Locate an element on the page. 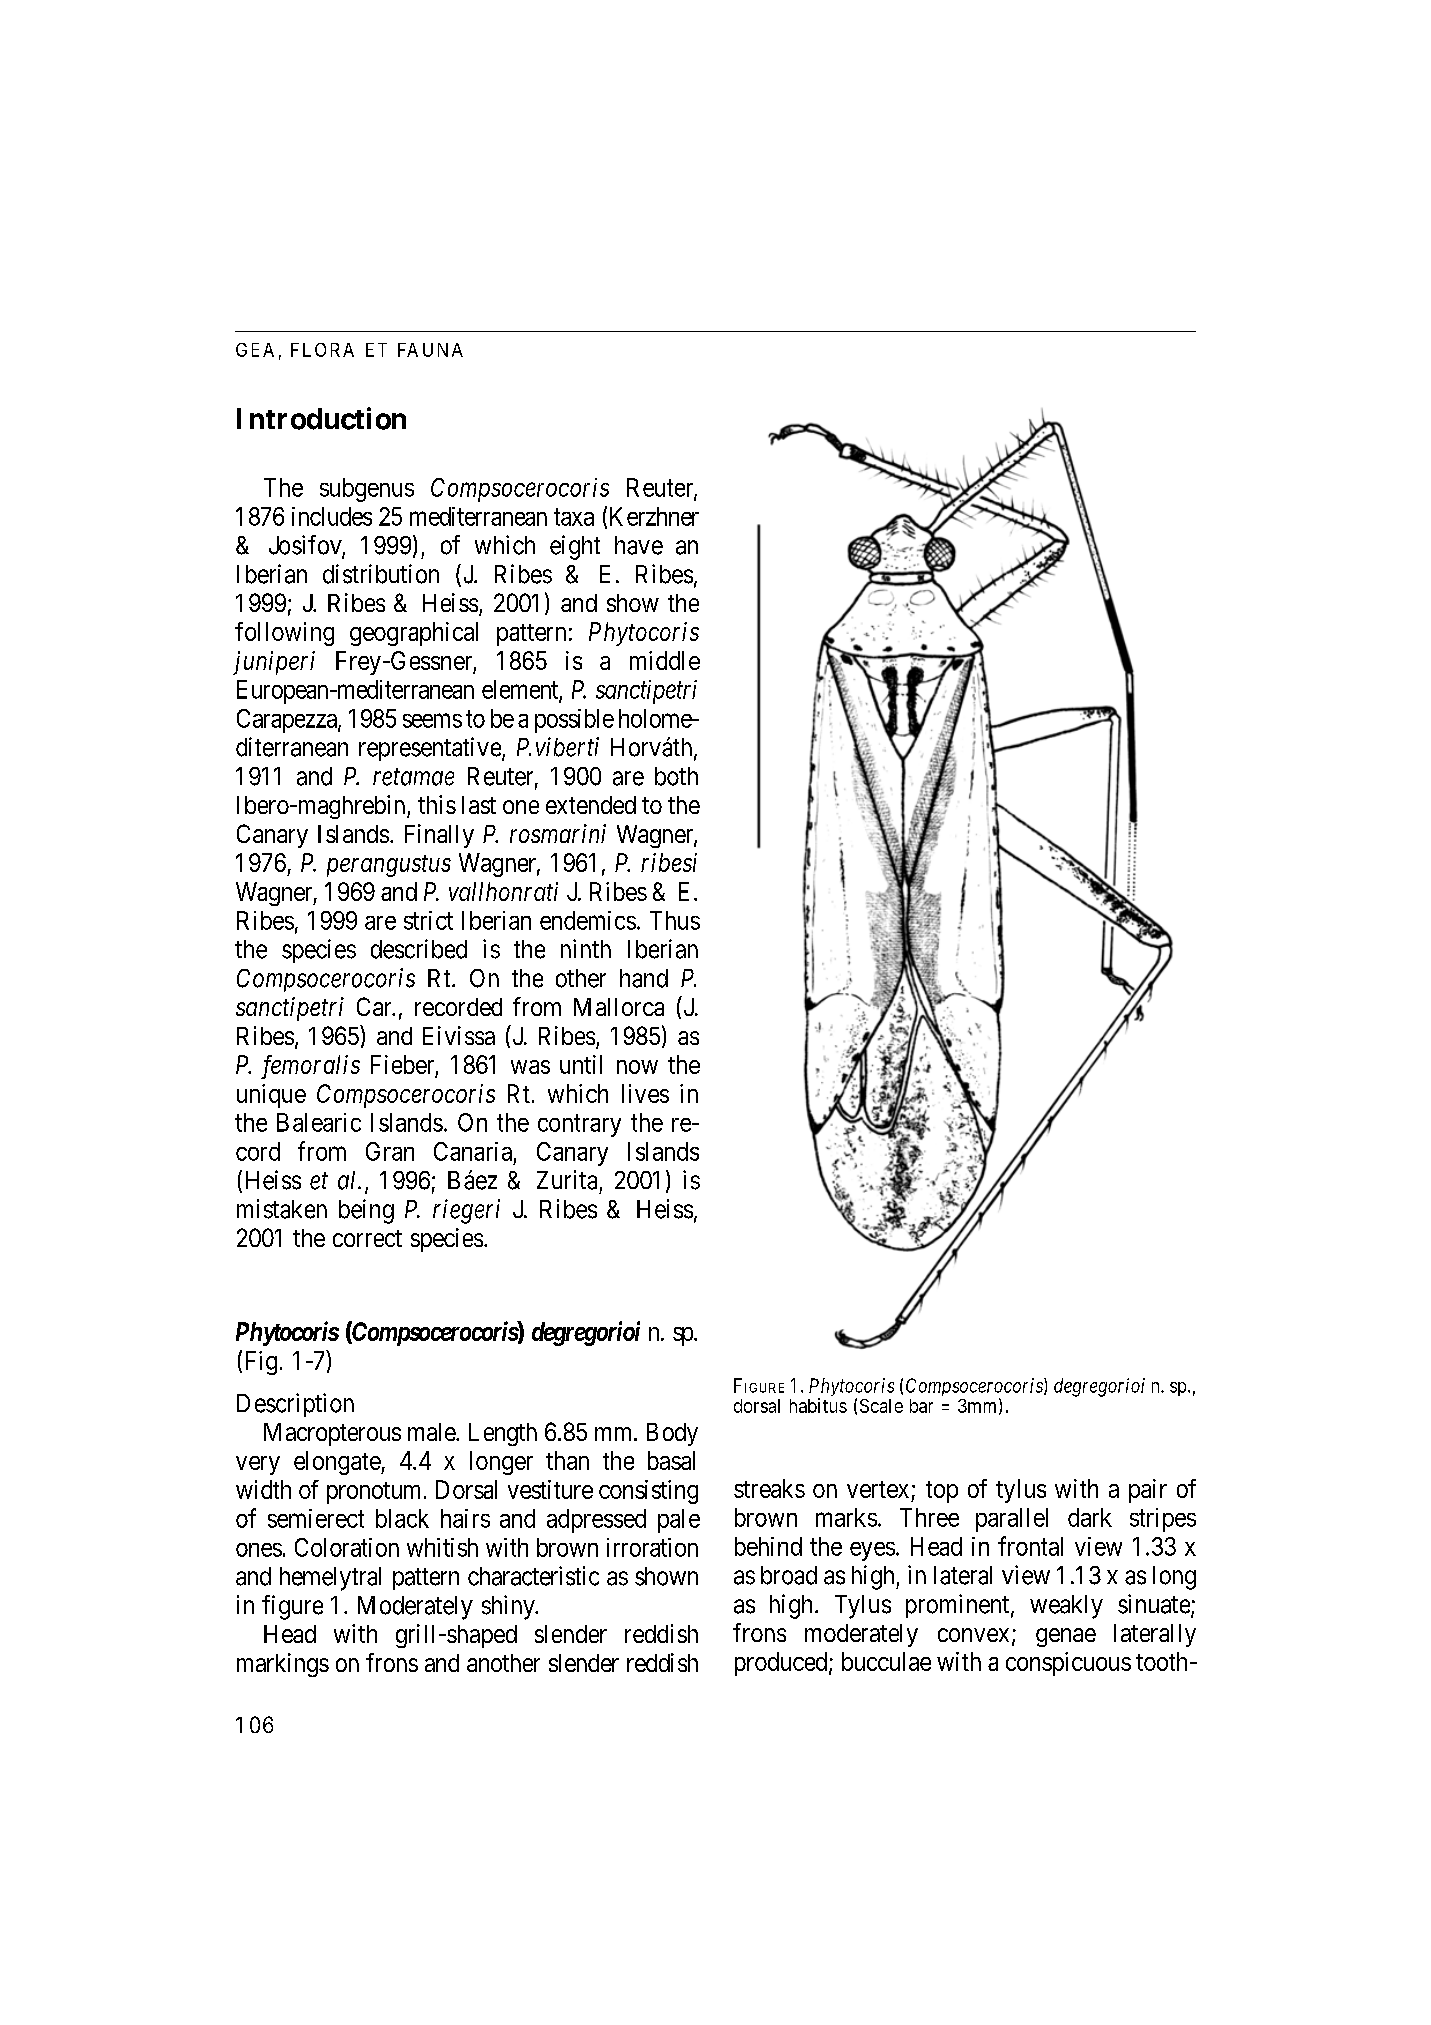 This document has width=1431, height=2025. habitus is located at coordinates (818, 1405).
